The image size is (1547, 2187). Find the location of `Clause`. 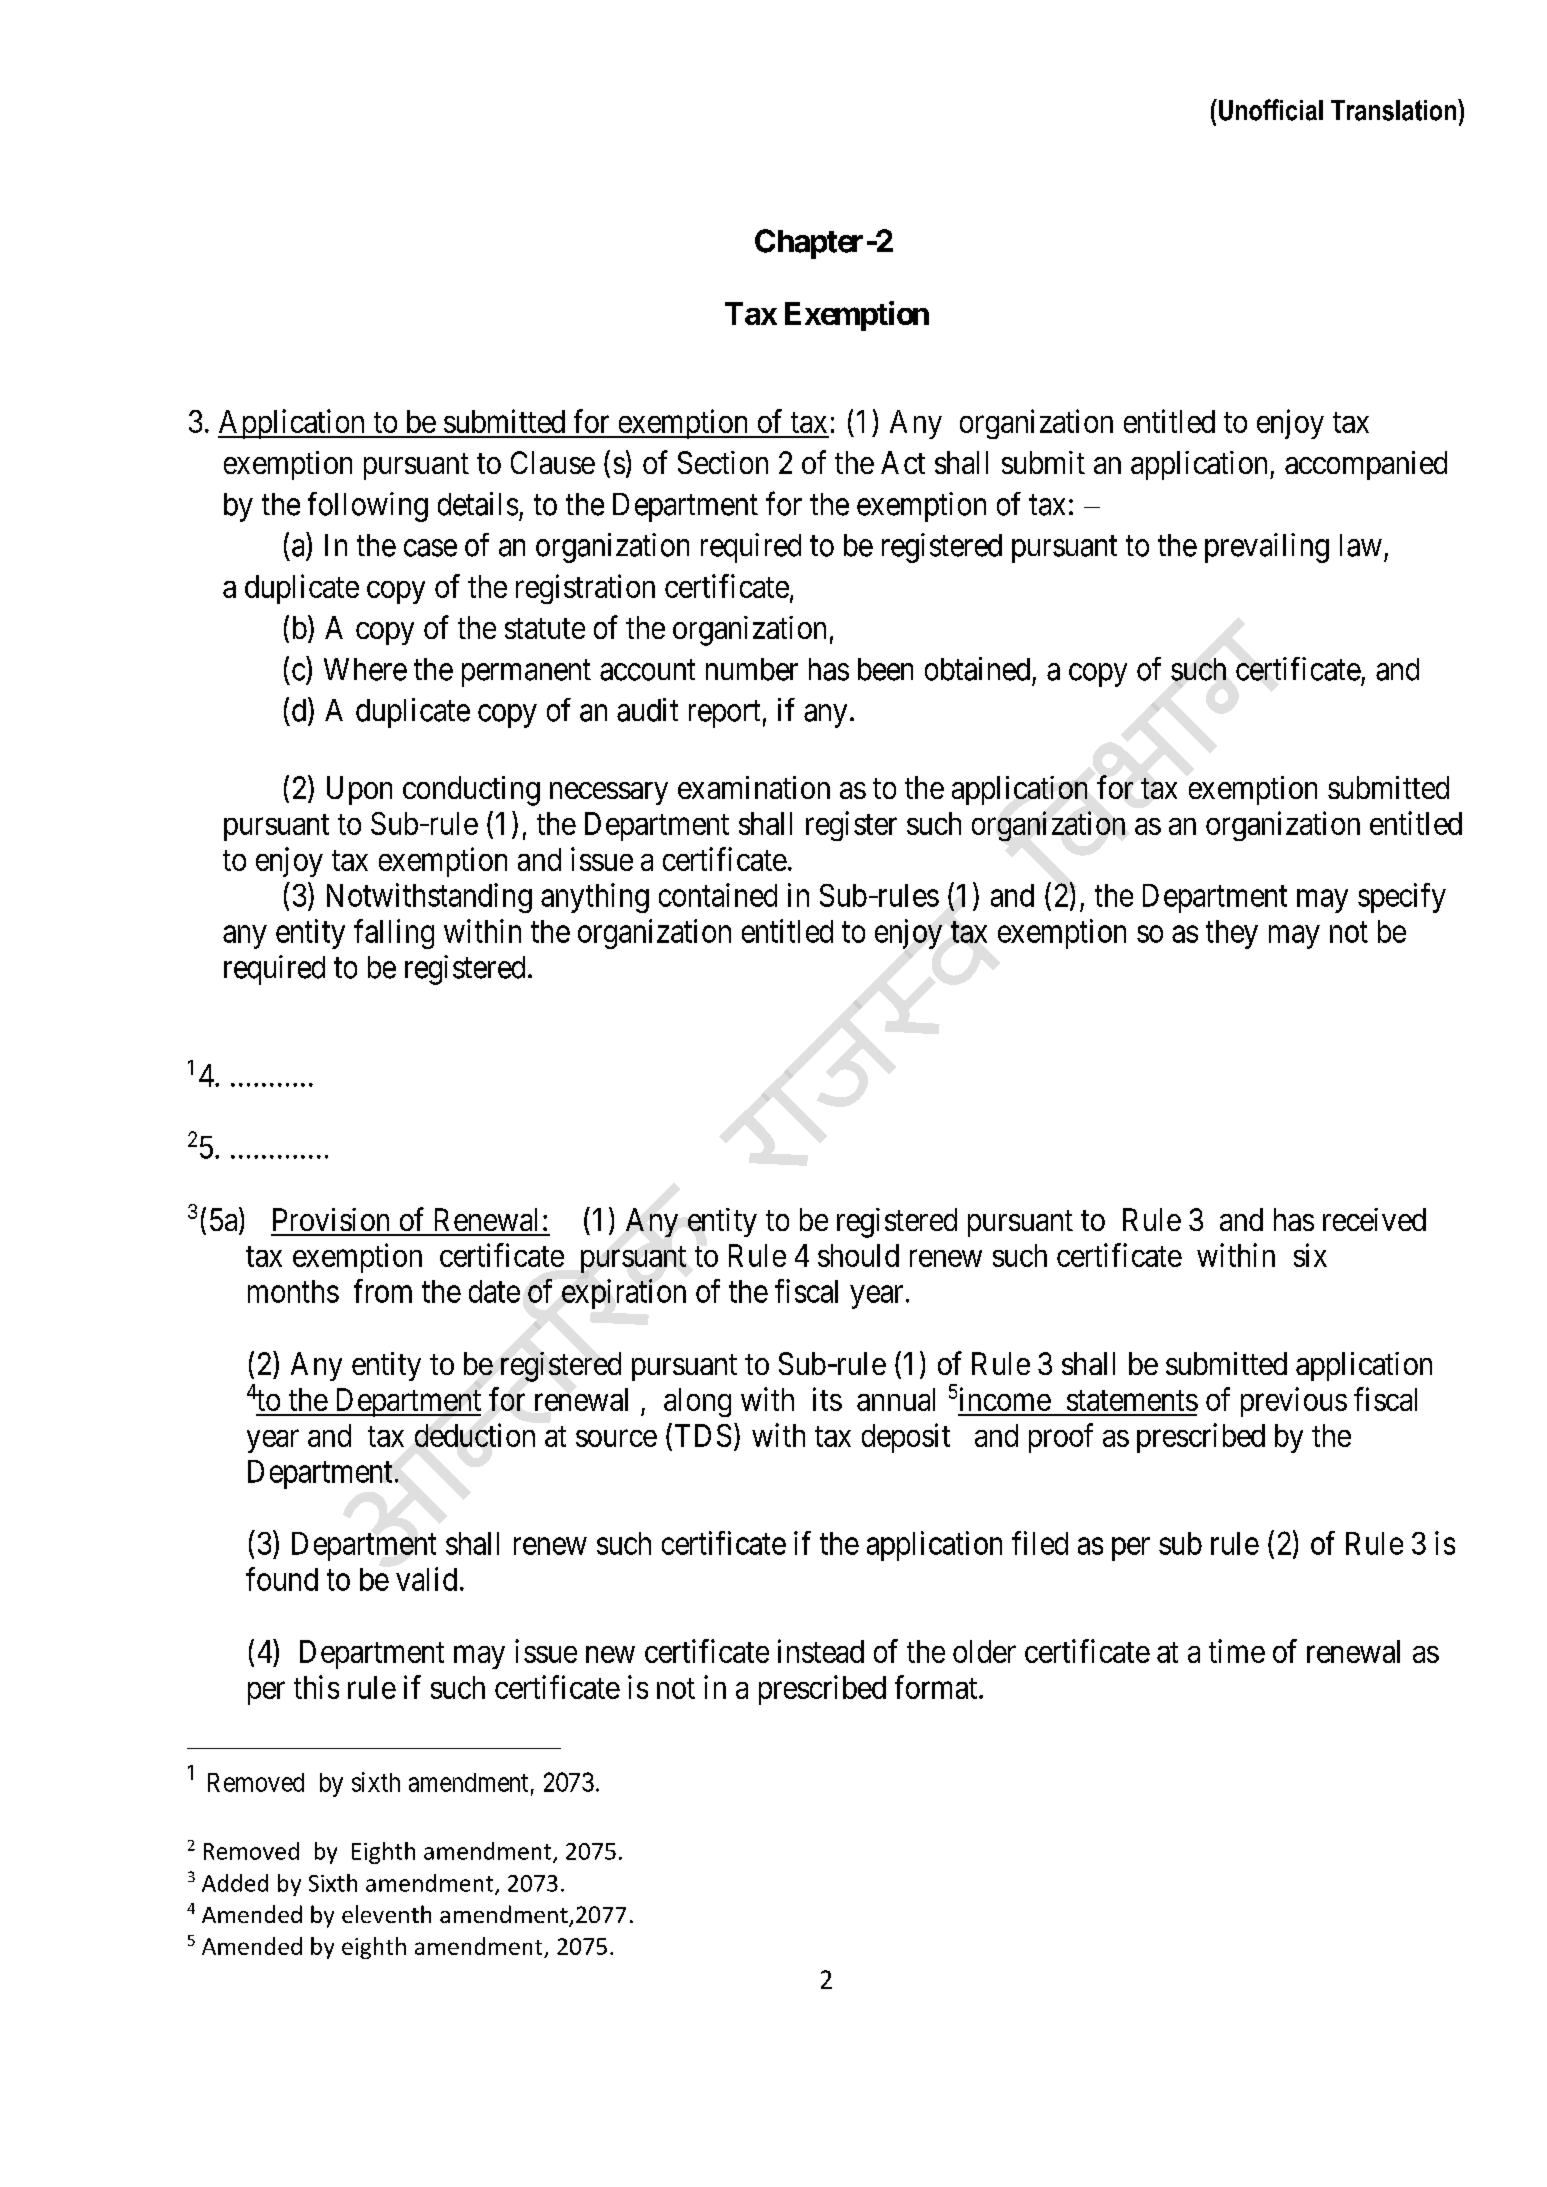

Clause is located at coordinates (553, 462).
